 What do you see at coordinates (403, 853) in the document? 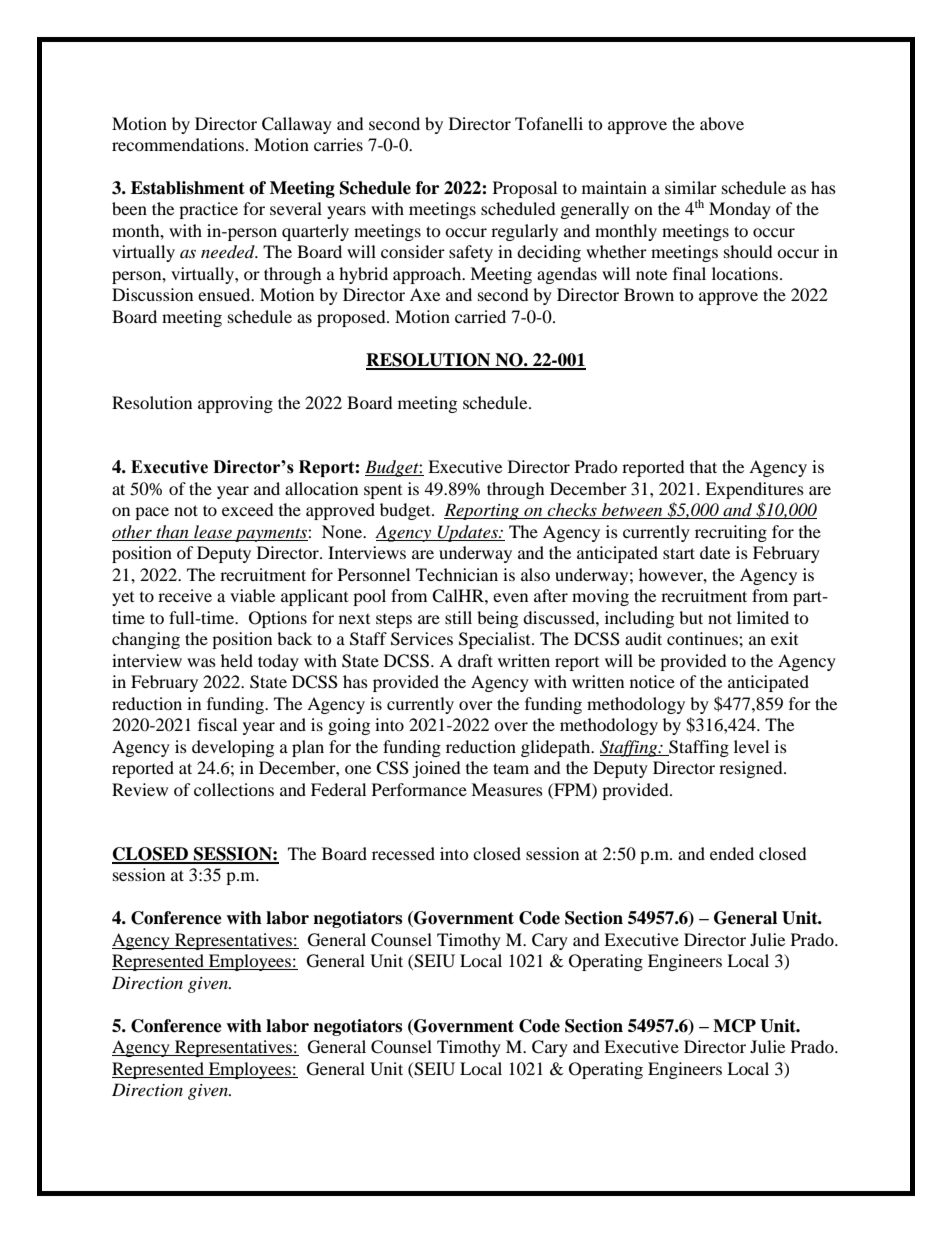
I see `recessed` at bounding box center [403, 853].
